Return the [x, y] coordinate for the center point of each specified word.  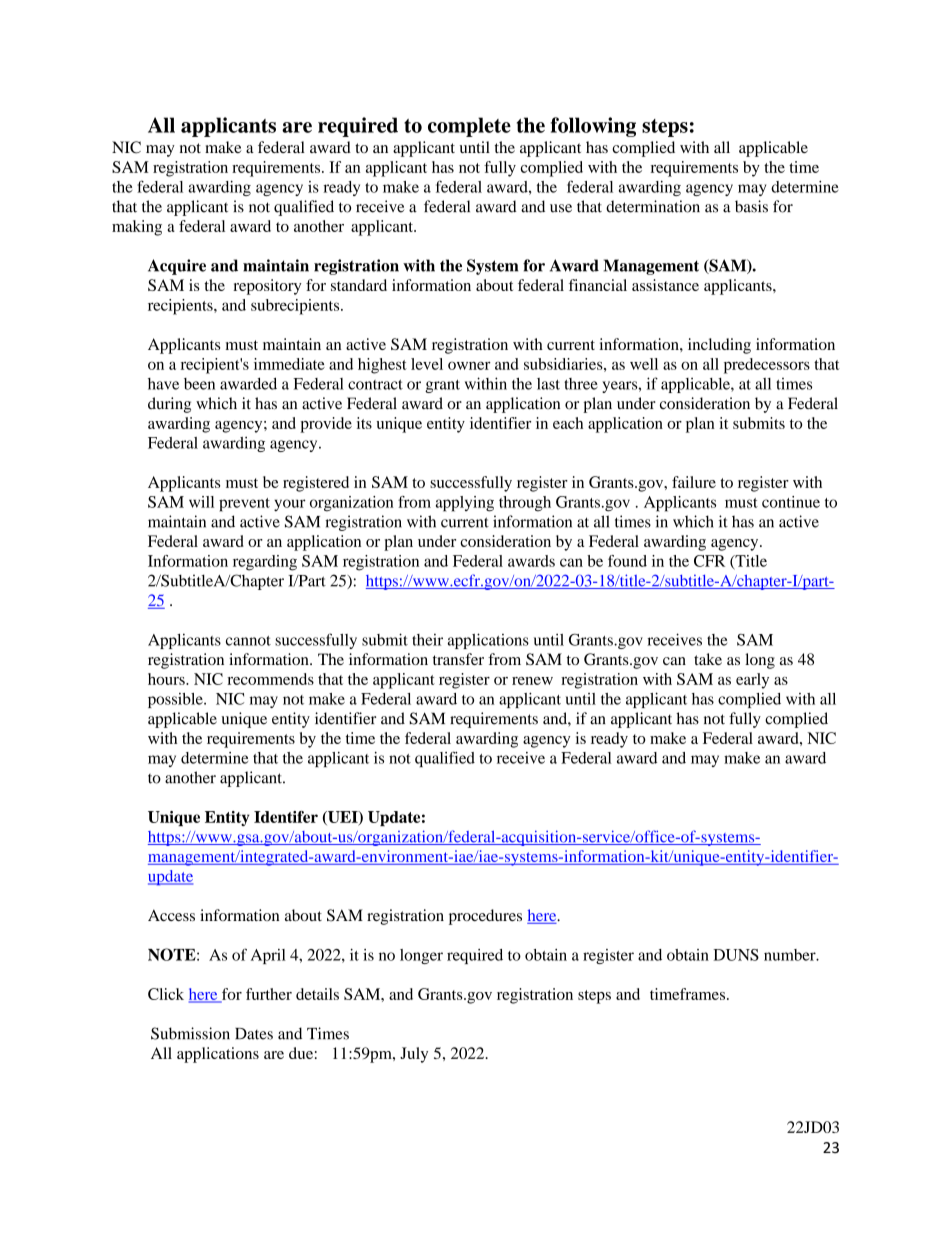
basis [751, 206]
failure [694, 482]
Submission [190, 1033]
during [169, 405]
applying [465, 504]
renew [532, 681]
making [137, 228]
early [752, 681]
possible [176, 700]
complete [469, 127]
